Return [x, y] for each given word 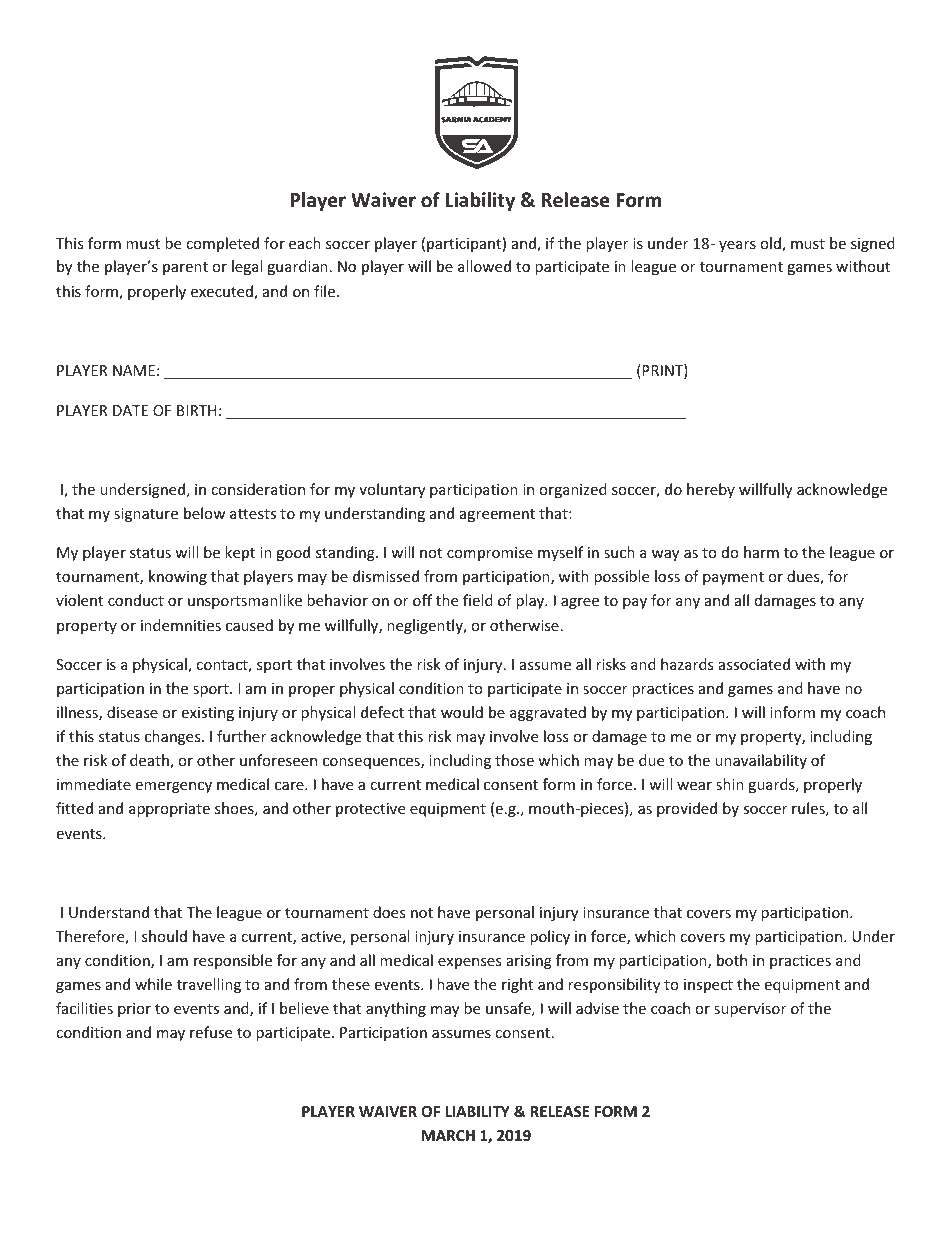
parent [185, 268]
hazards [687, 664]
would [462, 712]
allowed [484, 266]
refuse [211, 1032]
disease [132, 712]
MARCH [448, 1135]
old [771, 244]
